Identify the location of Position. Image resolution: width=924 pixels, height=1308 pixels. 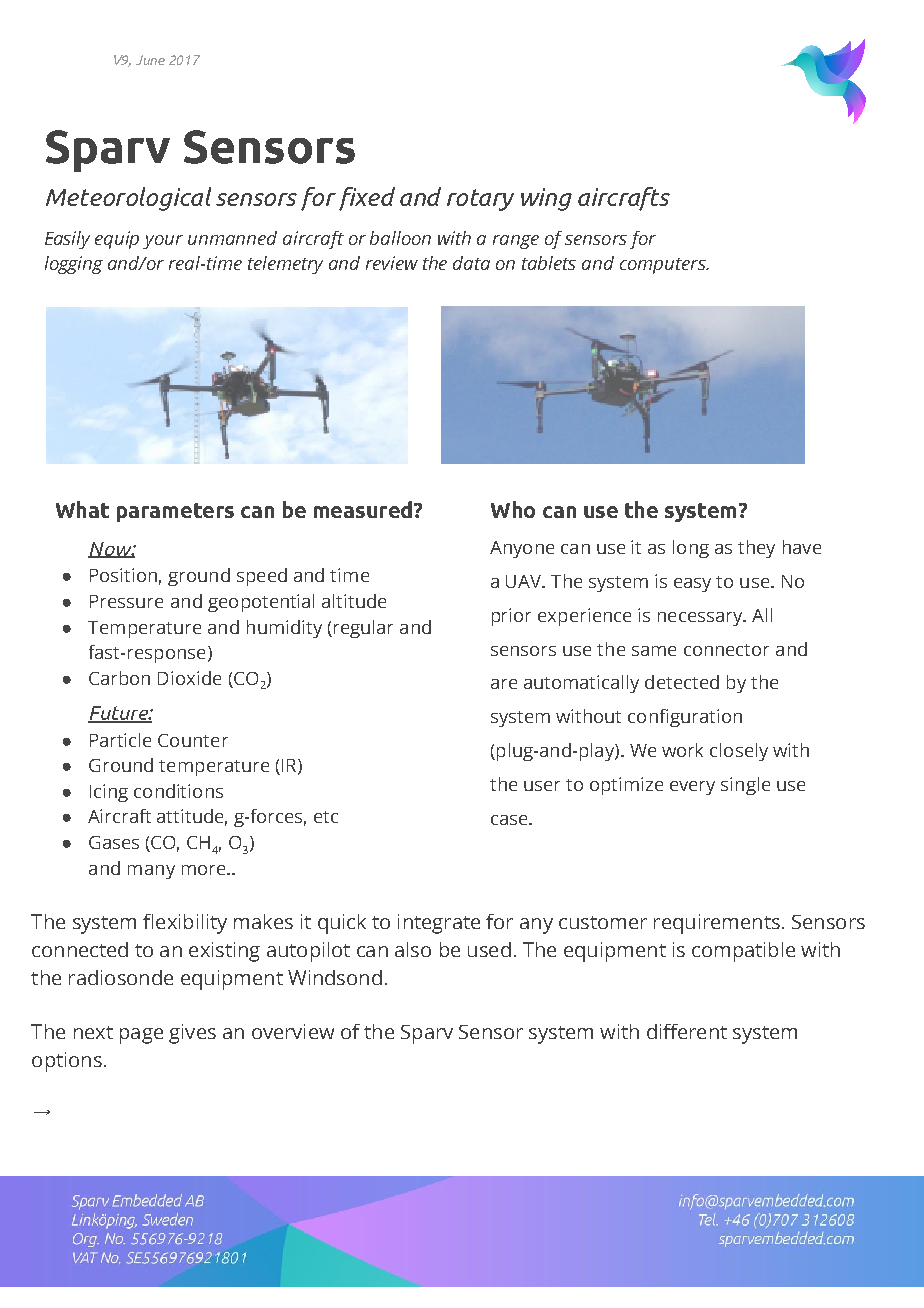
(123, 575).
